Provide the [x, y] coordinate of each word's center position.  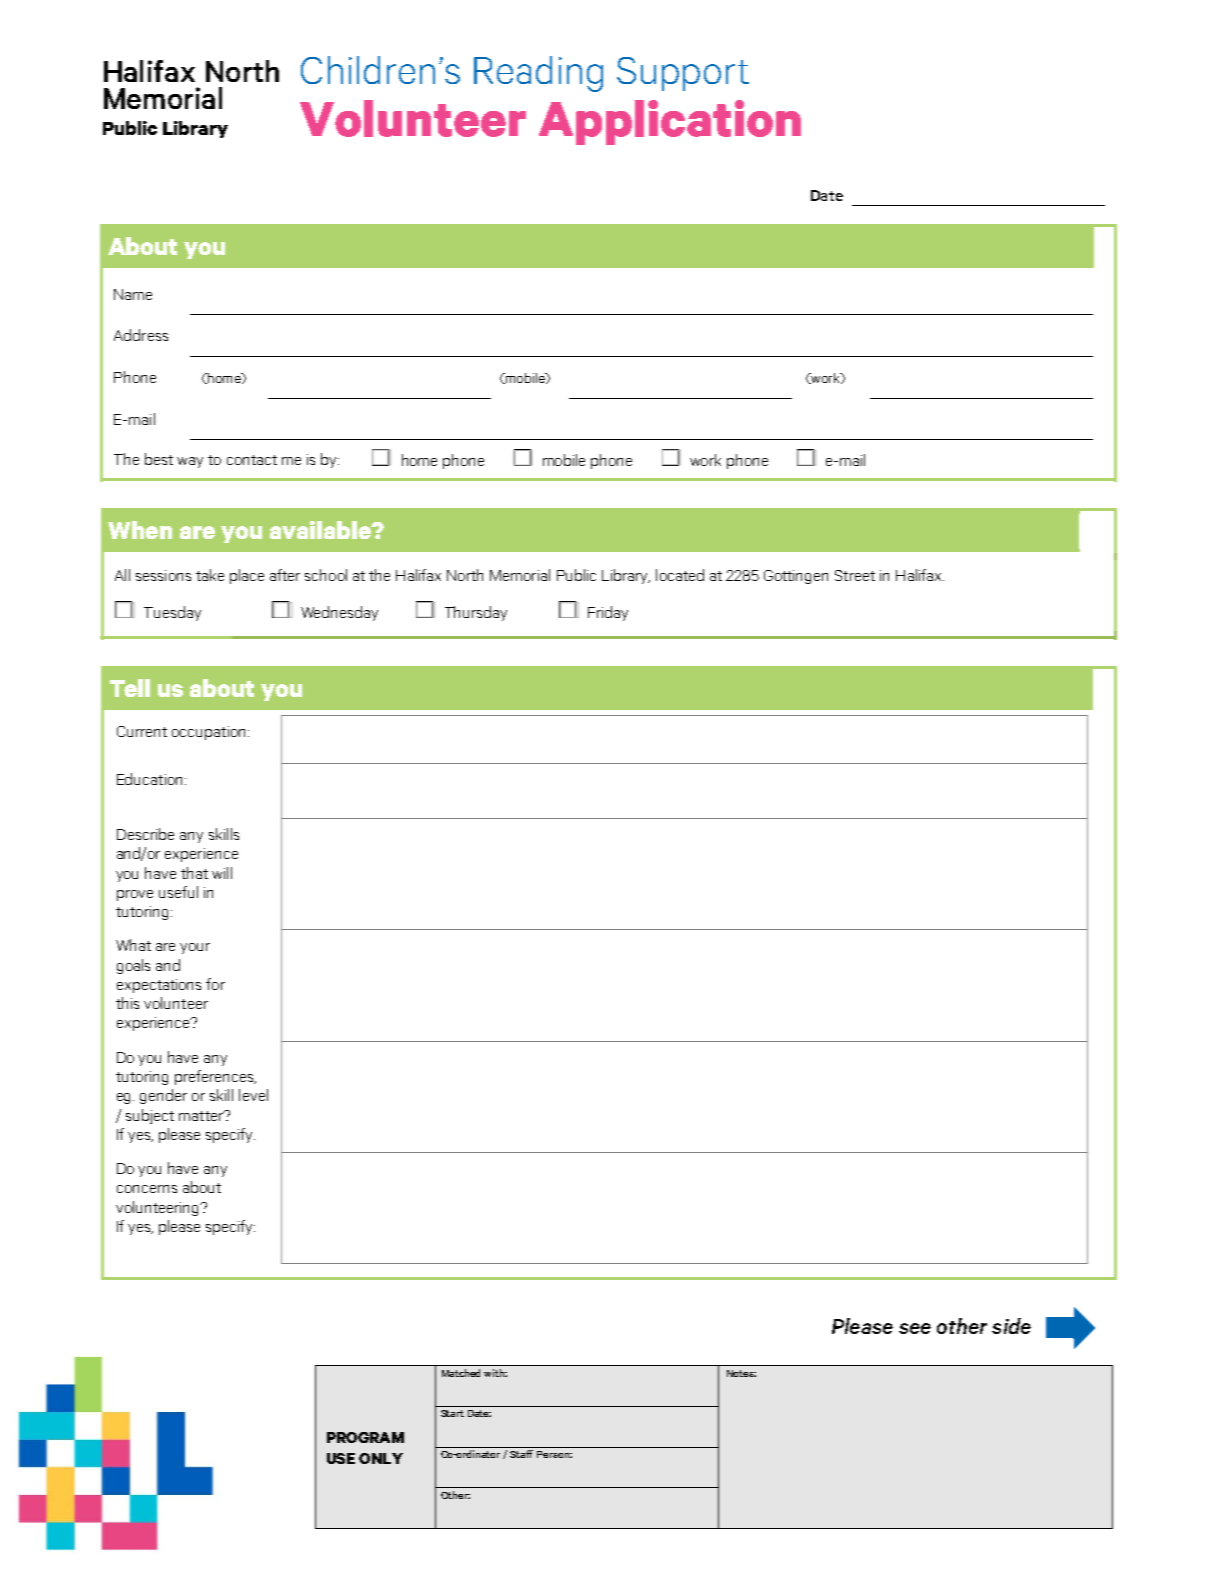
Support [683, 74]
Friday [608, 613]
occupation [208, 733]
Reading [538, 74]
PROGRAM [365, 1437]
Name [133, 294]
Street [855, 575]
